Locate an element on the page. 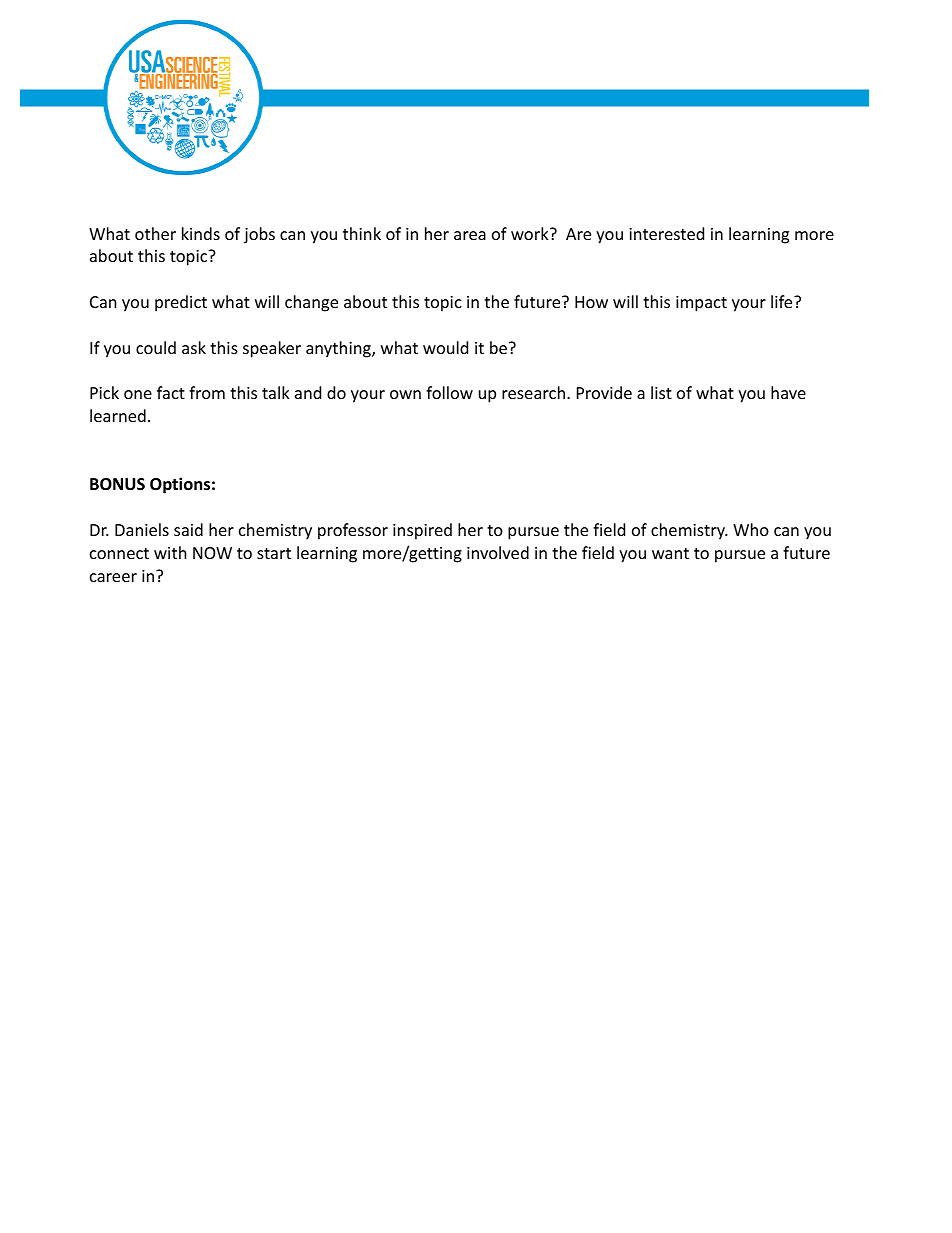 The image size is (952, 1233). with is located at coordinates (170, 552).
